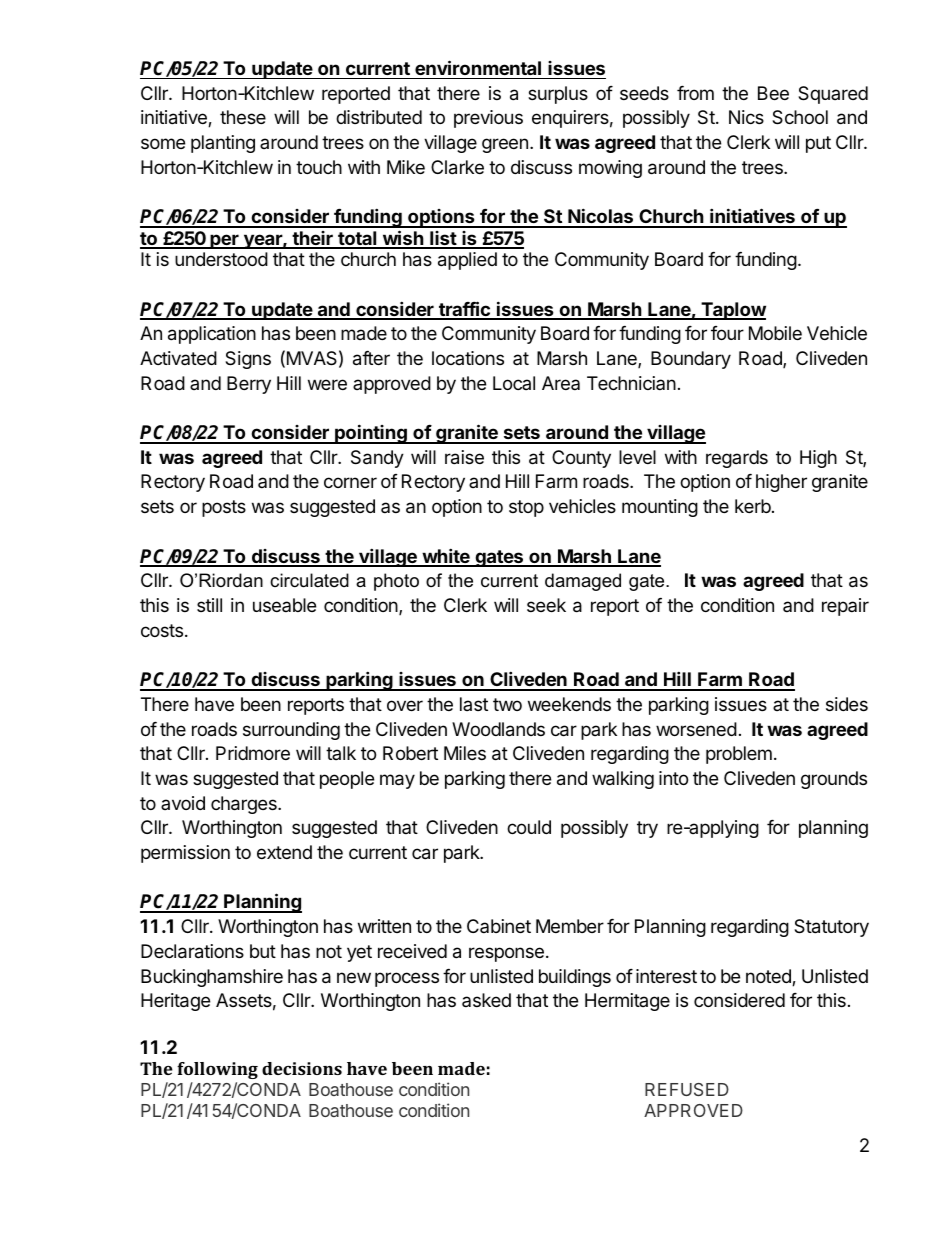  What do you see at coordinates (291, 731) in the screenshot?
I see `surrounding` at bounding box center [291, 731].
